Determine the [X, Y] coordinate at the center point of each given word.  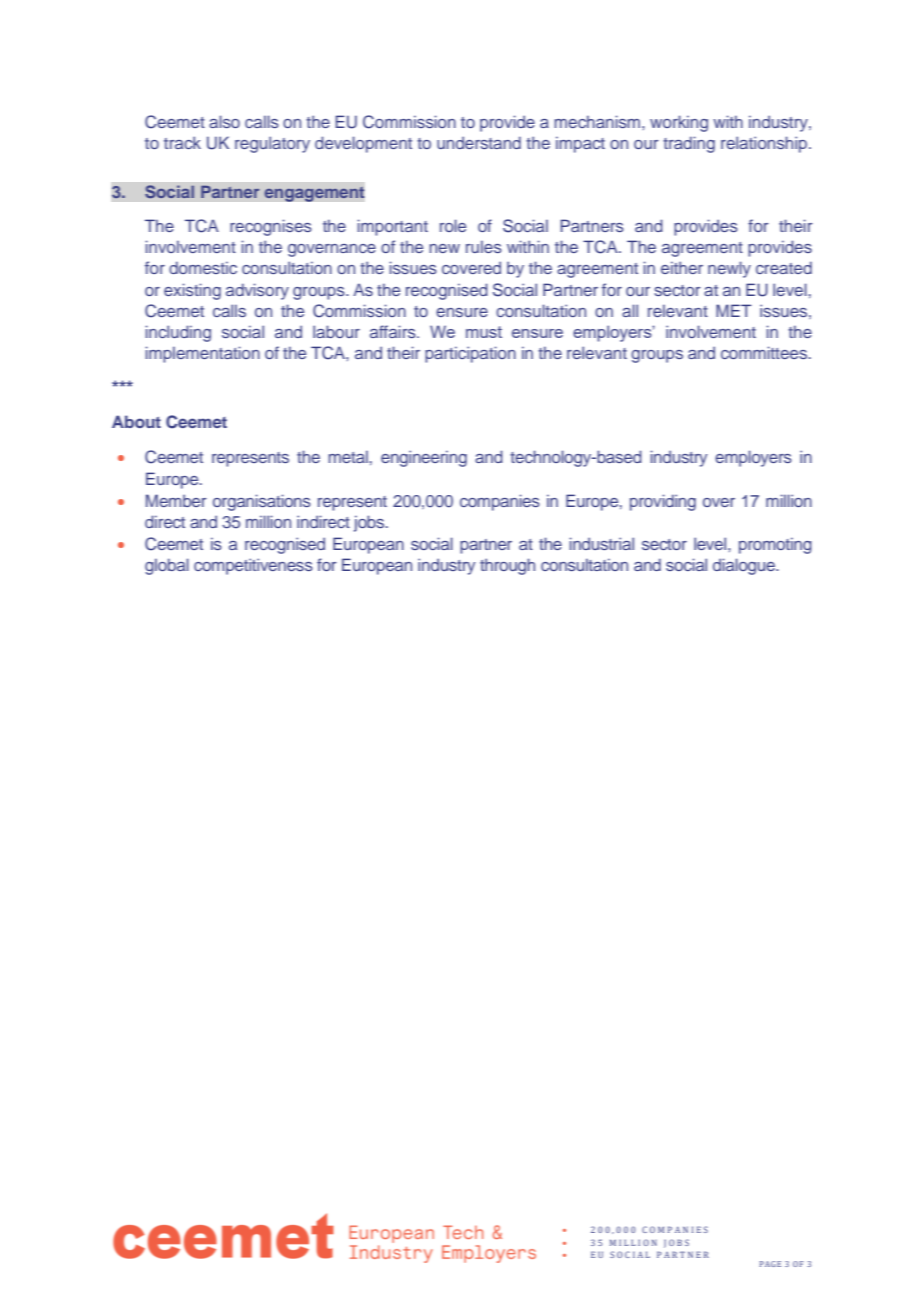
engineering [424, 458]
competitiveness [253, 566]
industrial [601, 543]
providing [663, 502]
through [507, 566]
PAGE [770, 1264]
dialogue [745, 566]
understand [479, 142]
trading [689, 144]
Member [176, 500]
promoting [775, 546]
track [182, 142]
